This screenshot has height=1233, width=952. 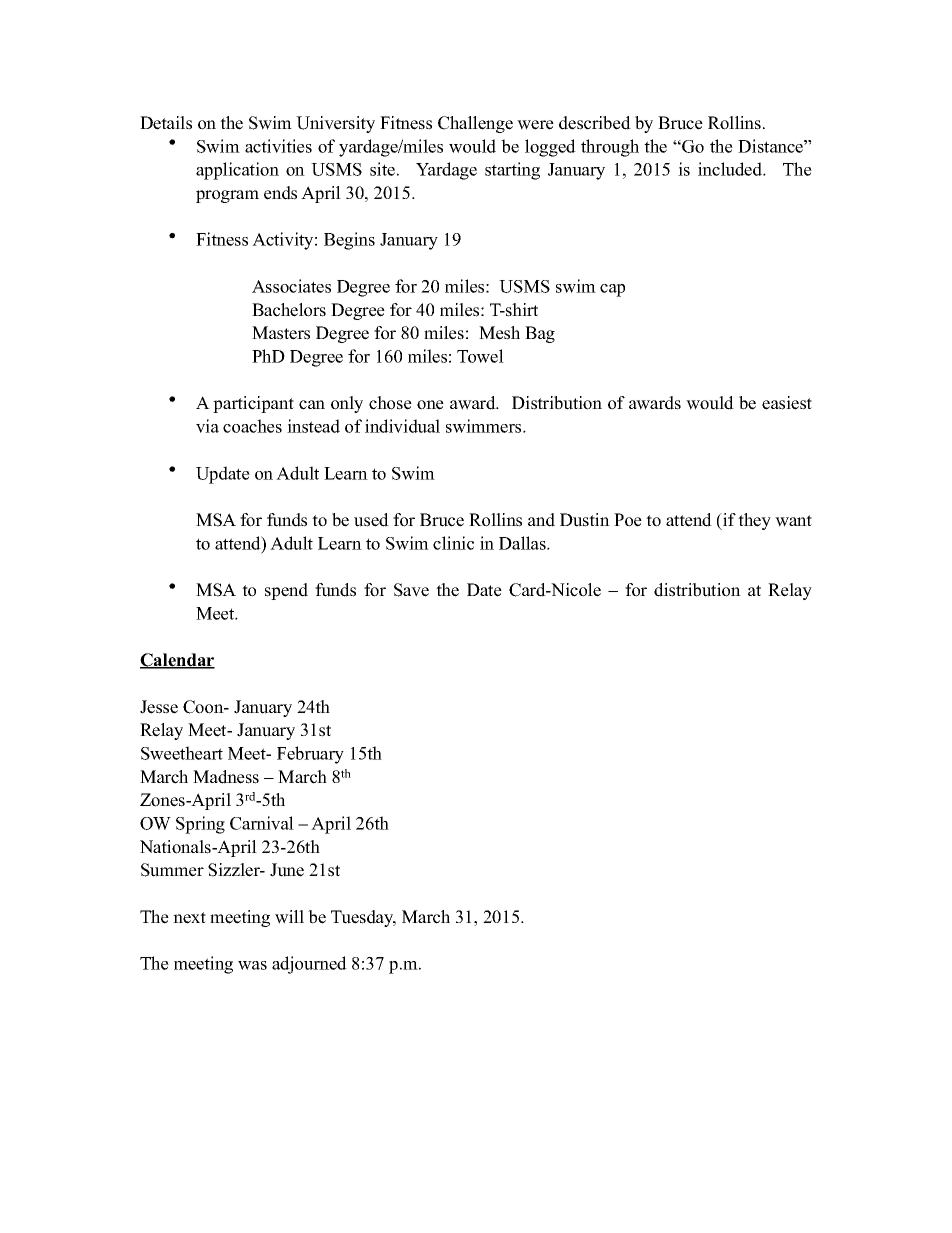 I want to click on will, so click(x=289, y=917).
